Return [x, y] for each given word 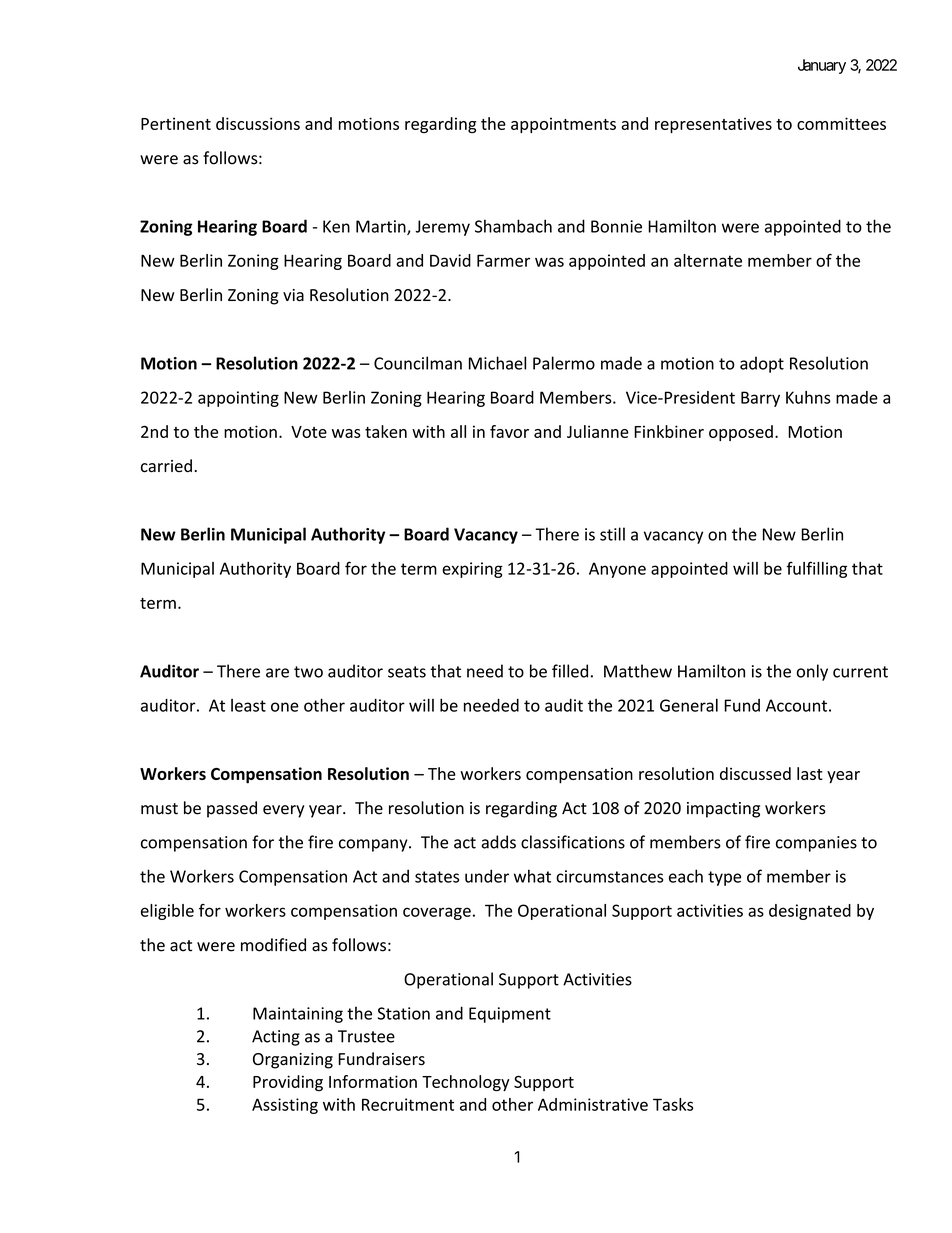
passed [232, 809]
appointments [563, 125]
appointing [238, 399]
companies [816, 844]
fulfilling [817, 569]
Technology [466, 1083]
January [822, 66]
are [277, 673]
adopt [762, 364]
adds [498, 842]
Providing [288, 1083]
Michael [497, 363]
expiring [472, 570]
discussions [258, 123]
